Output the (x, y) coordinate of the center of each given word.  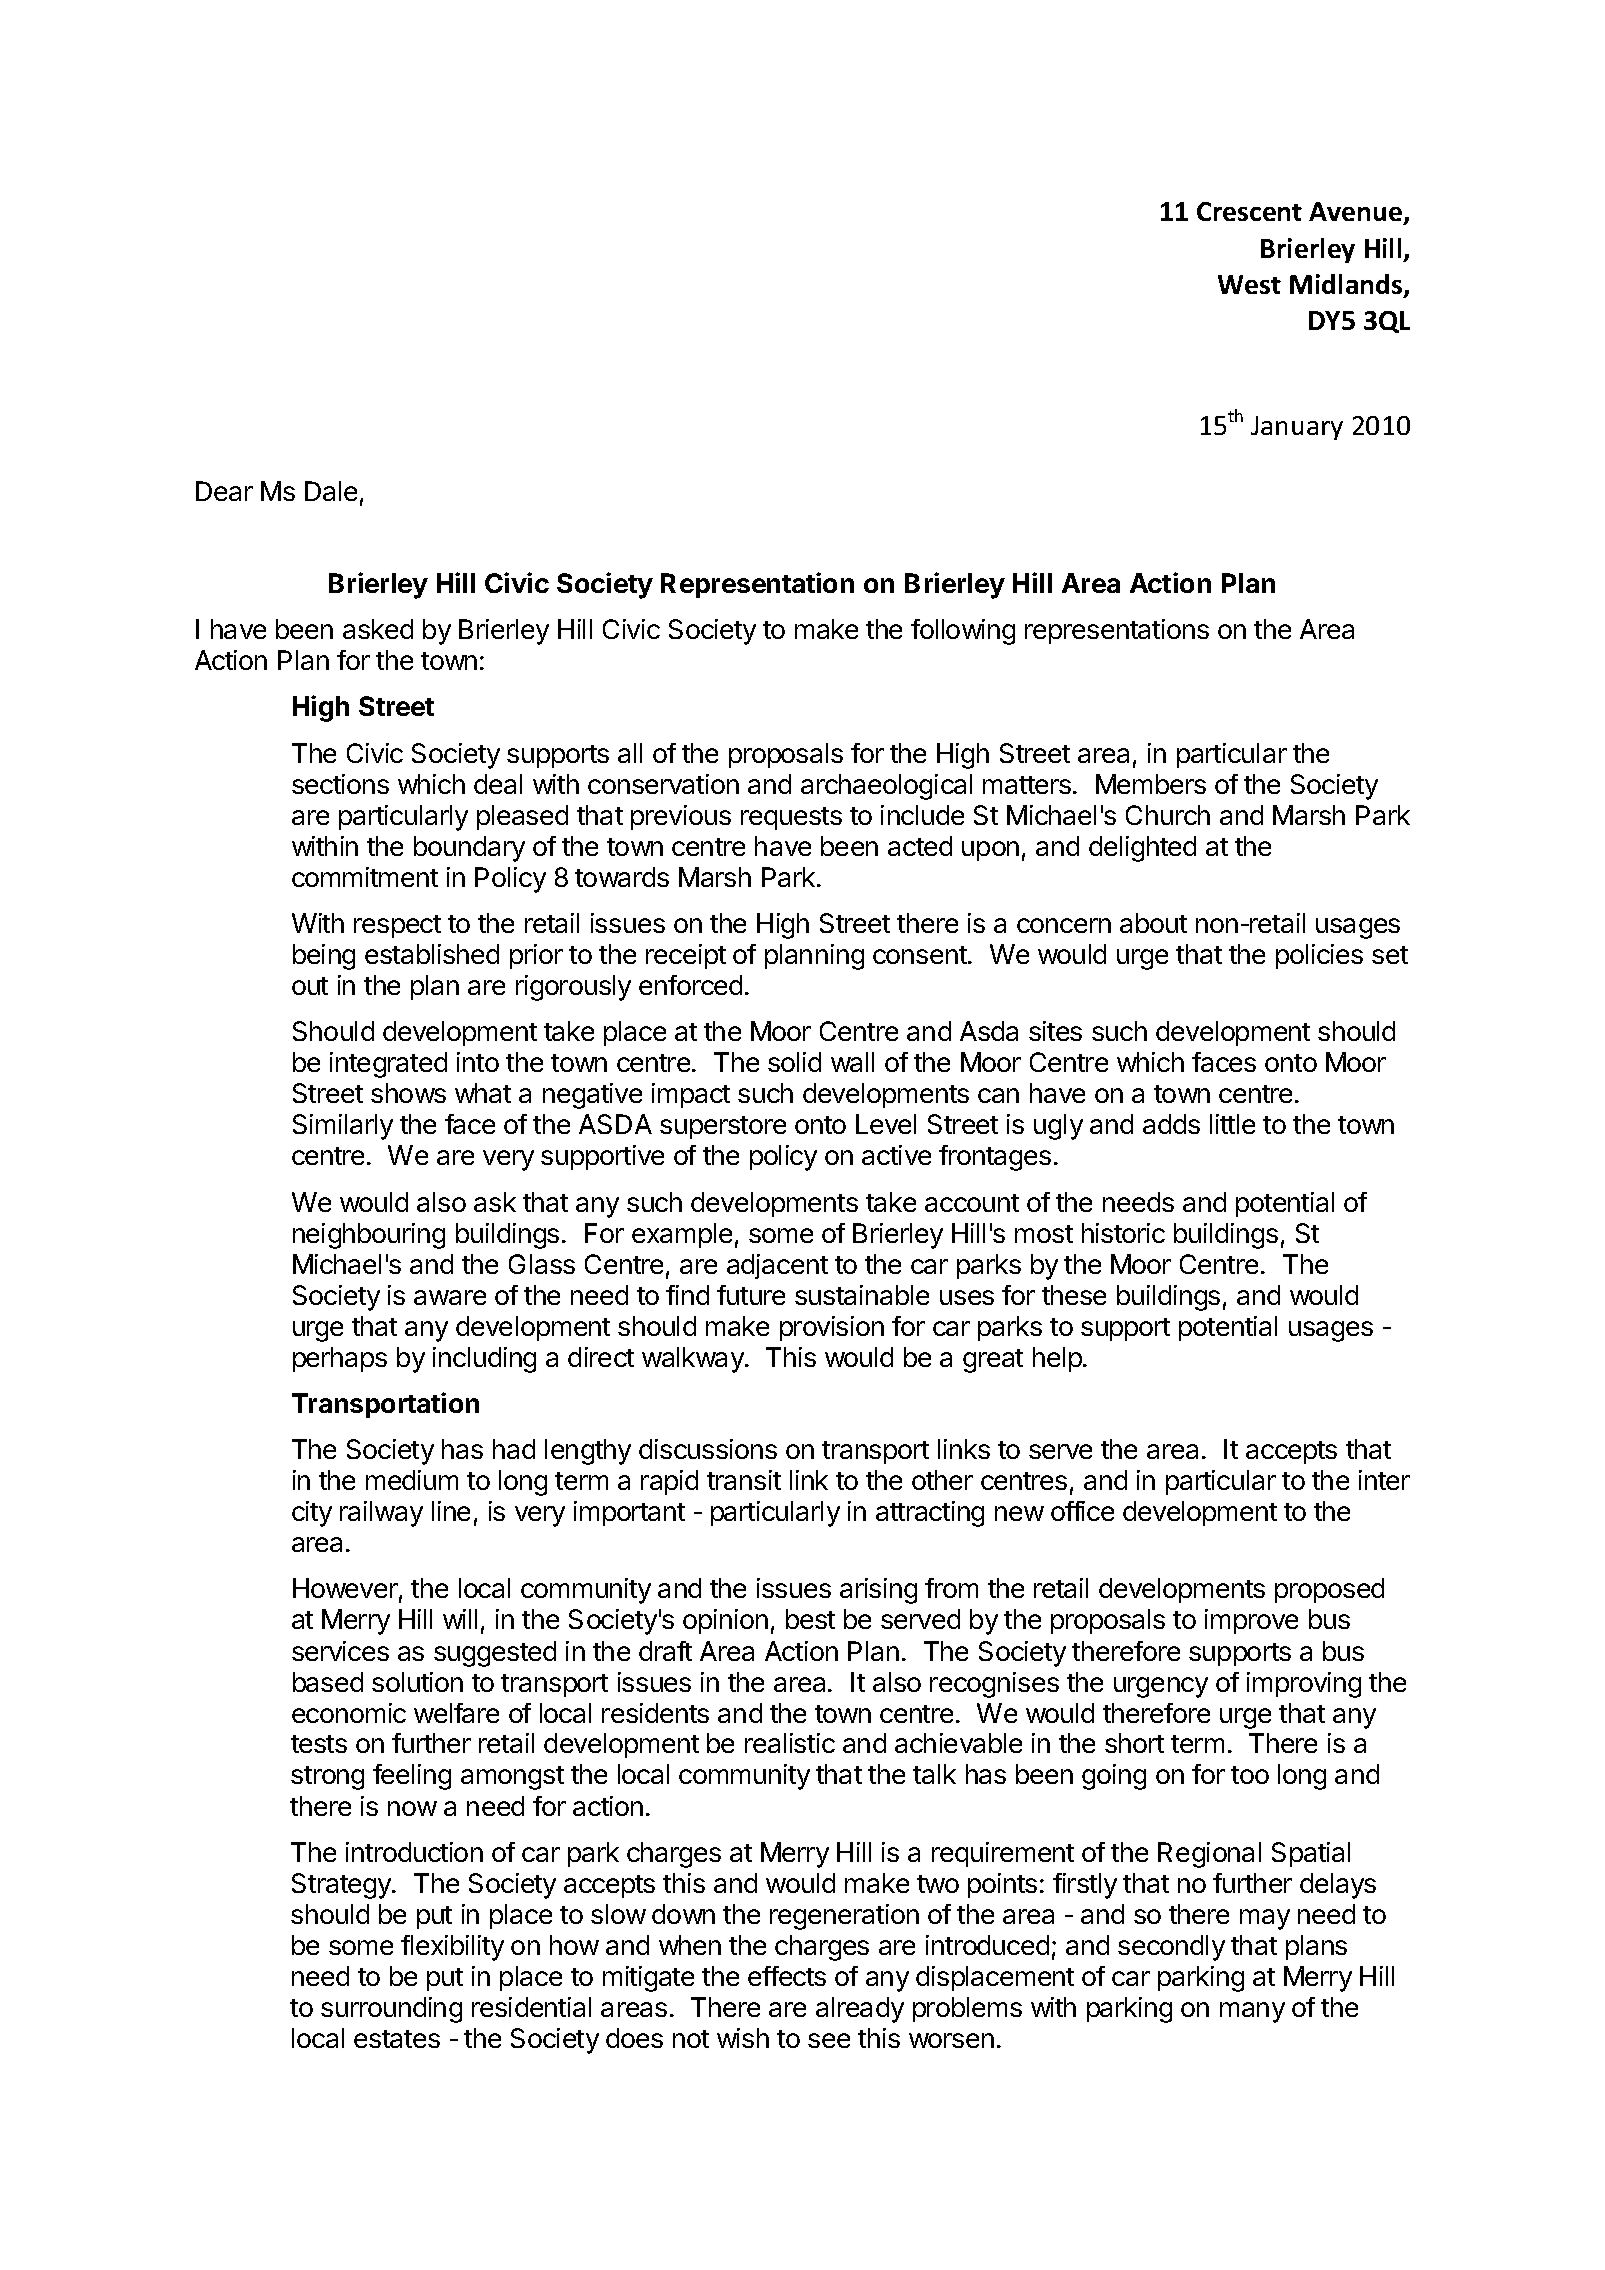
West (1249, 284)
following (963, 632)
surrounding (391, 2010)
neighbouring (369, 1236)
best (810, 1619)
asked (378, 629)
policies (1319, 956)
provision (832, 1328)
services (340, 1651)
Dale (331, 491)
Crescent (1249, 211)
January (1297, 428)
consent (921, 955)
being (324, 957)
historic (1123, 1233)
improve (1251, 1621)
